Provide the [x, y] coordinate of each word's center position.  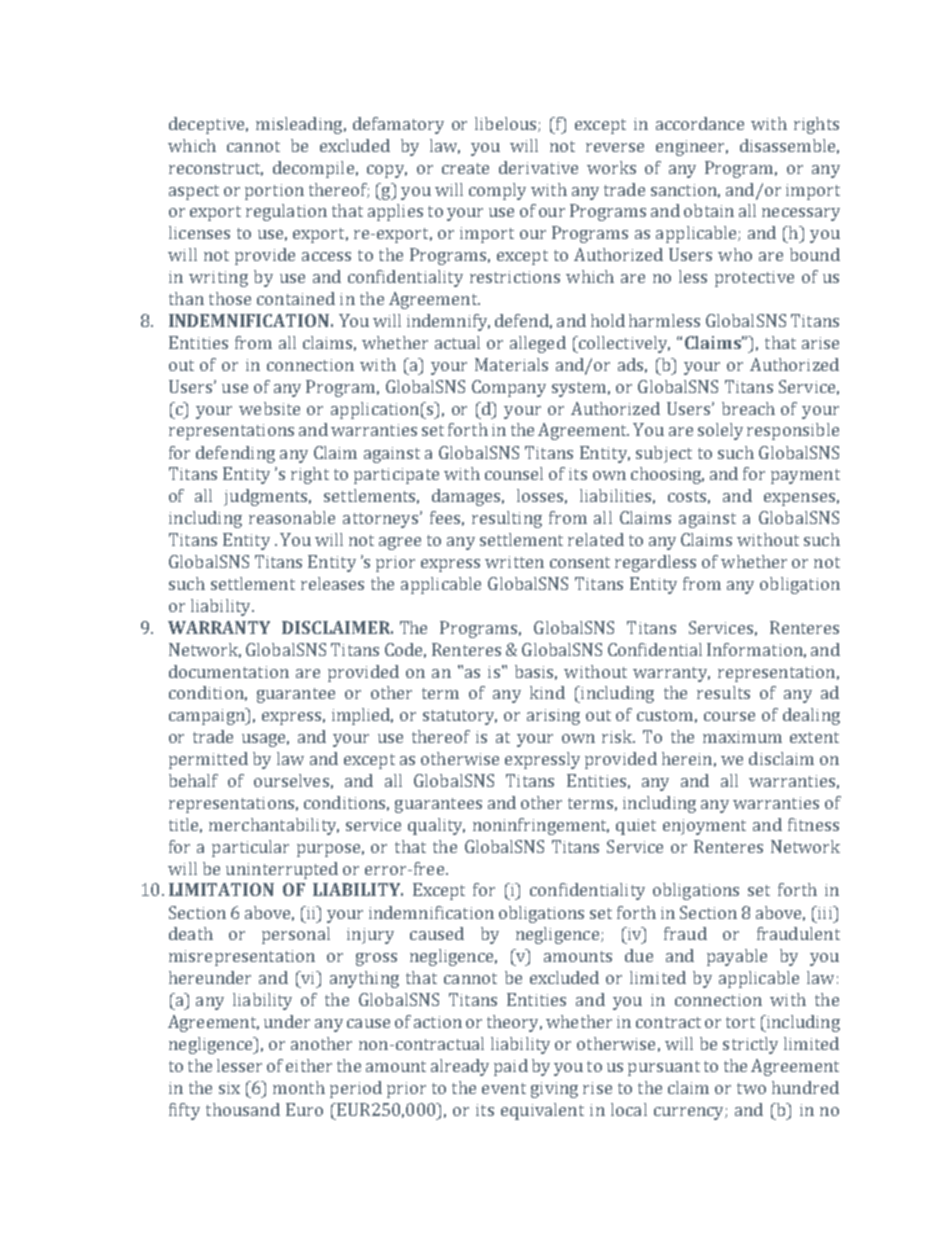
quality [436, 826]
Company [509, 388]
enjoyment [704, 827]
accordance [700, 123]
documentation [229, 671]
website [269, 408]
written [514, 562]
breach [748, 408]
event [504, 1088]
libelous [507, 124]
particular [250, 848]
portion [274, 192]
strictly [750, 1045]
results [723, 692]
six [229, 1088]
